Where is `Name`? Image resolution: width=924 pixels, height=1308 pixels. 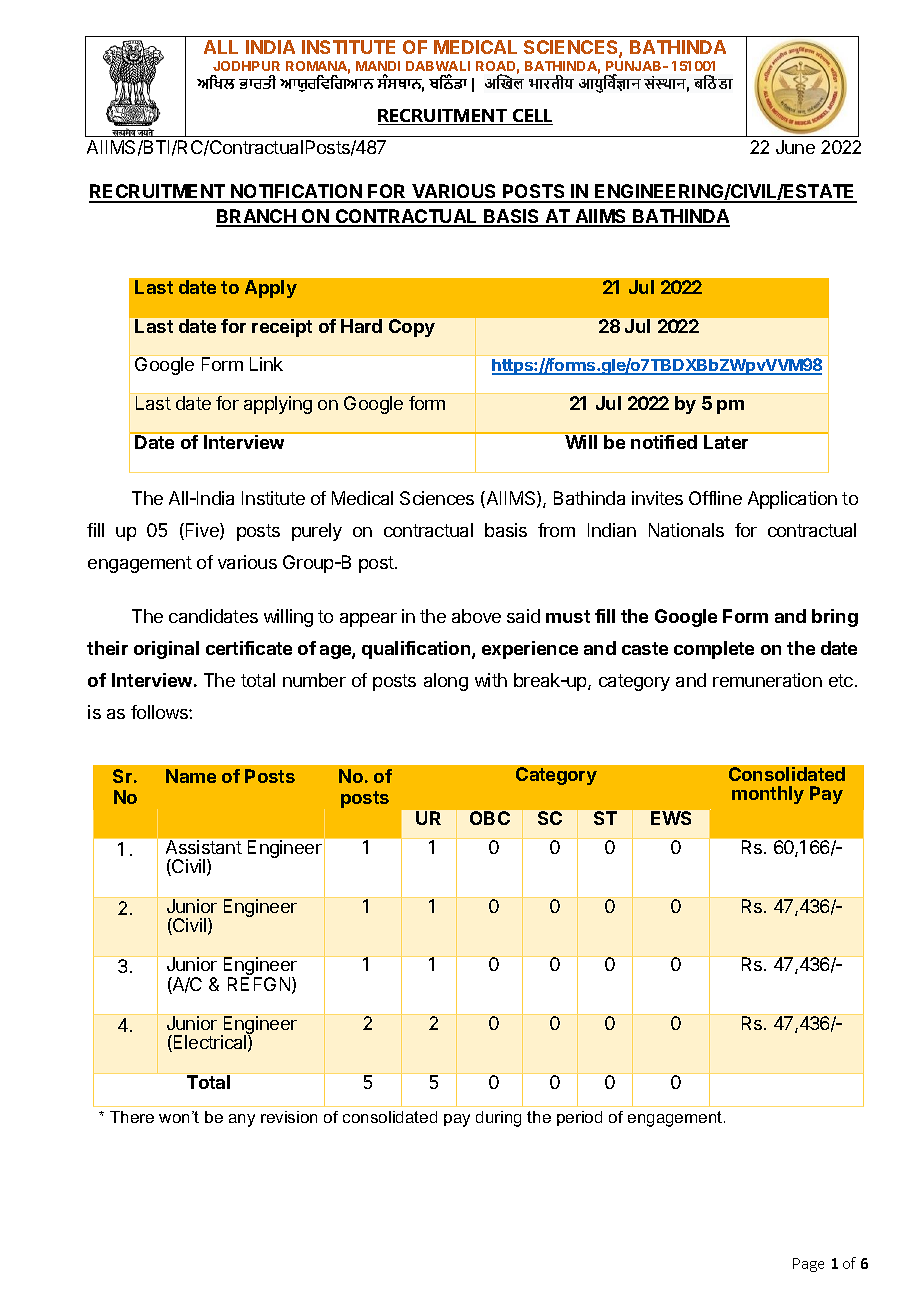
Name is located at coordinates (191, 776).
